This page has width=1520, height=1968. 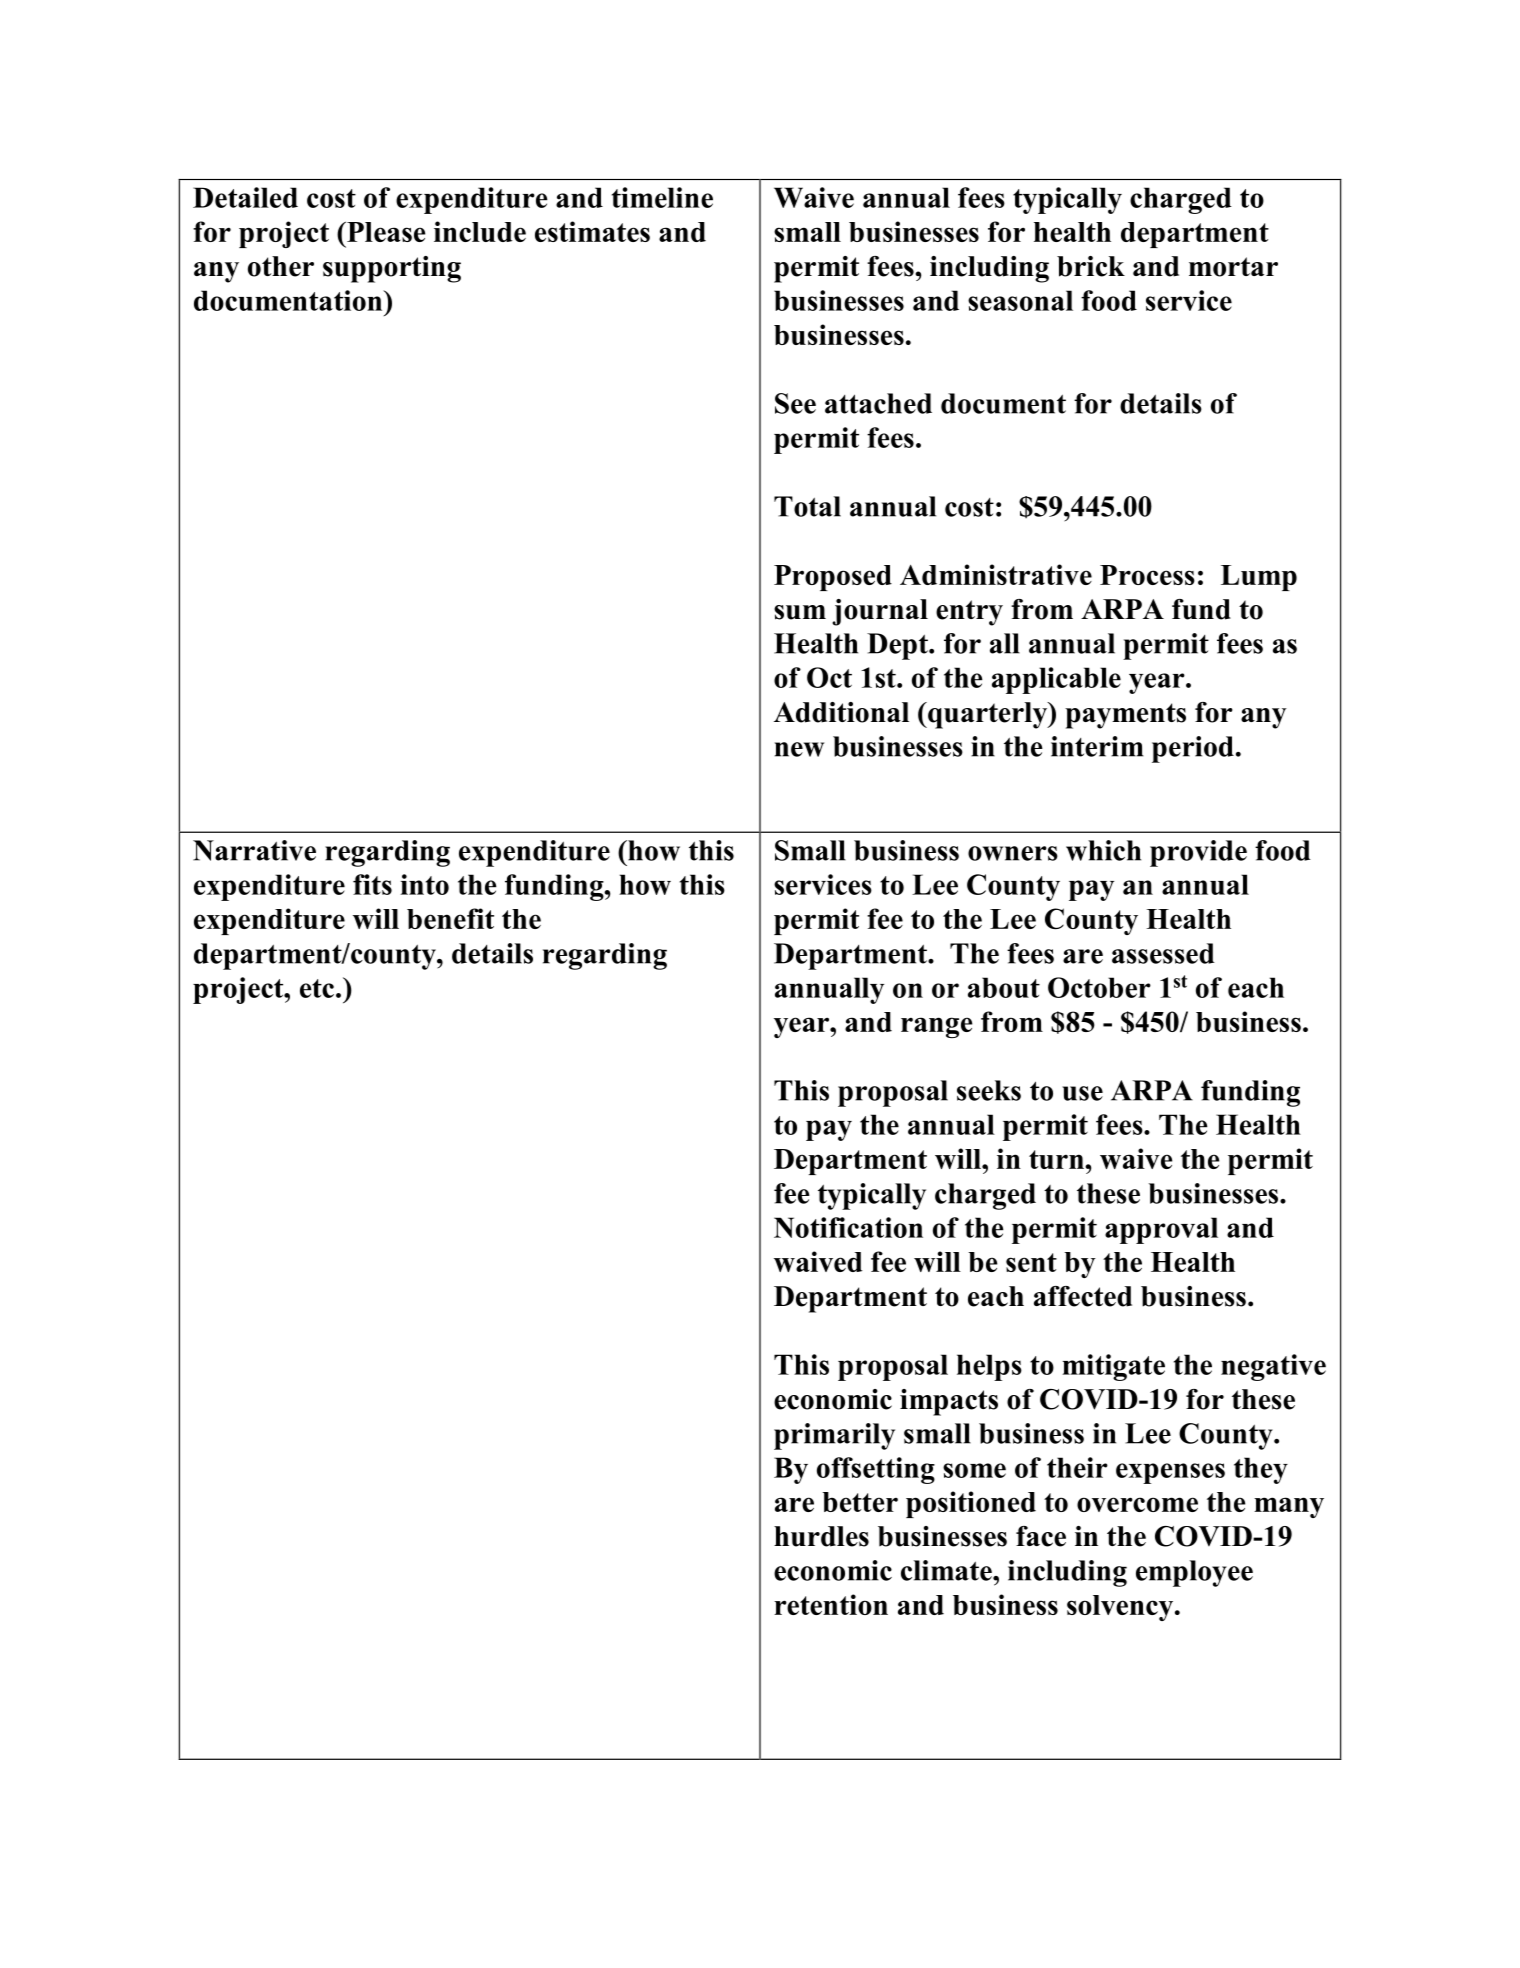 What do you see at coordinates (1125, 716) in the page?
I see `payments` at bounding box center [1125, 716].
